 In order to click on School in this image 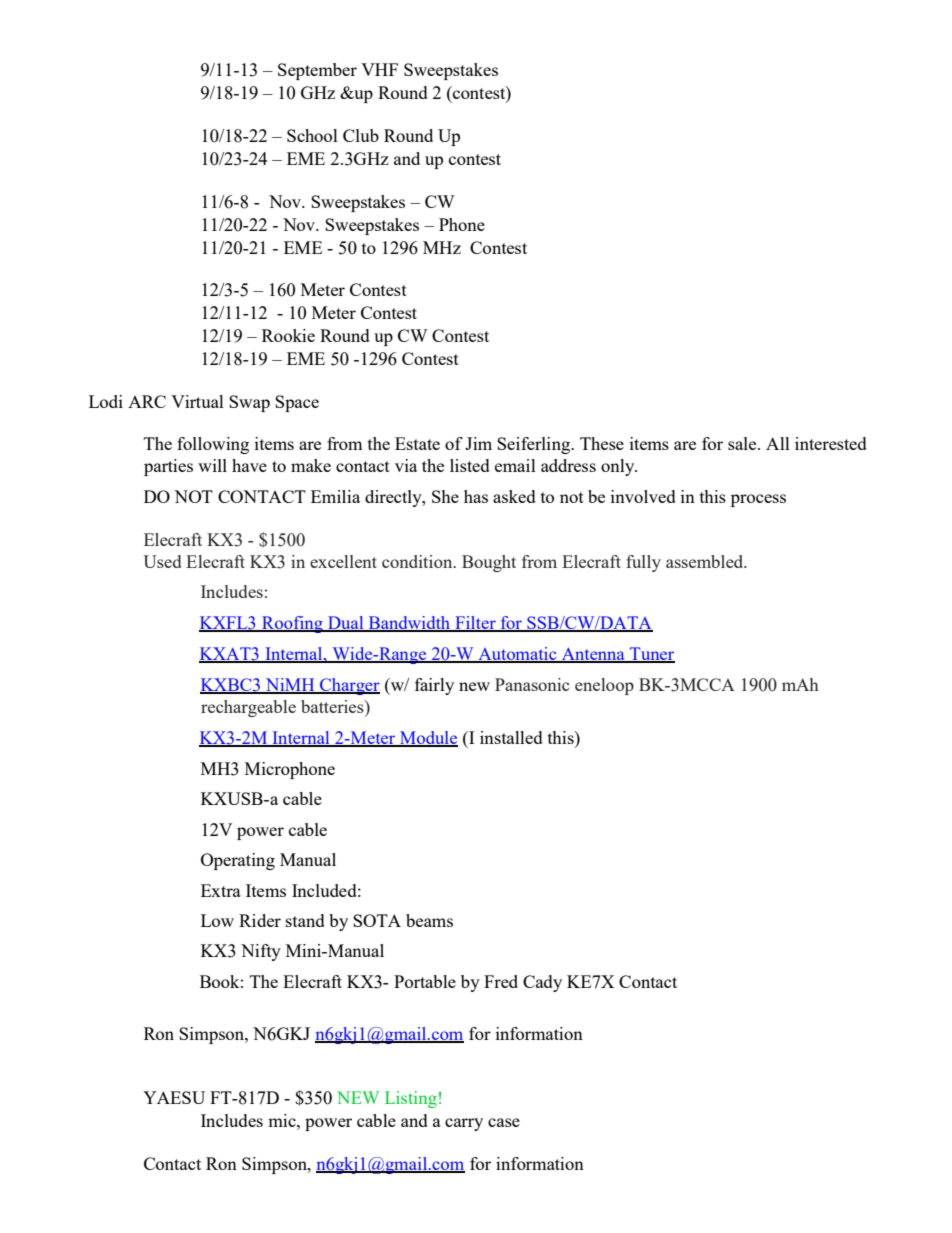, I will do `click(312, 135)`.
